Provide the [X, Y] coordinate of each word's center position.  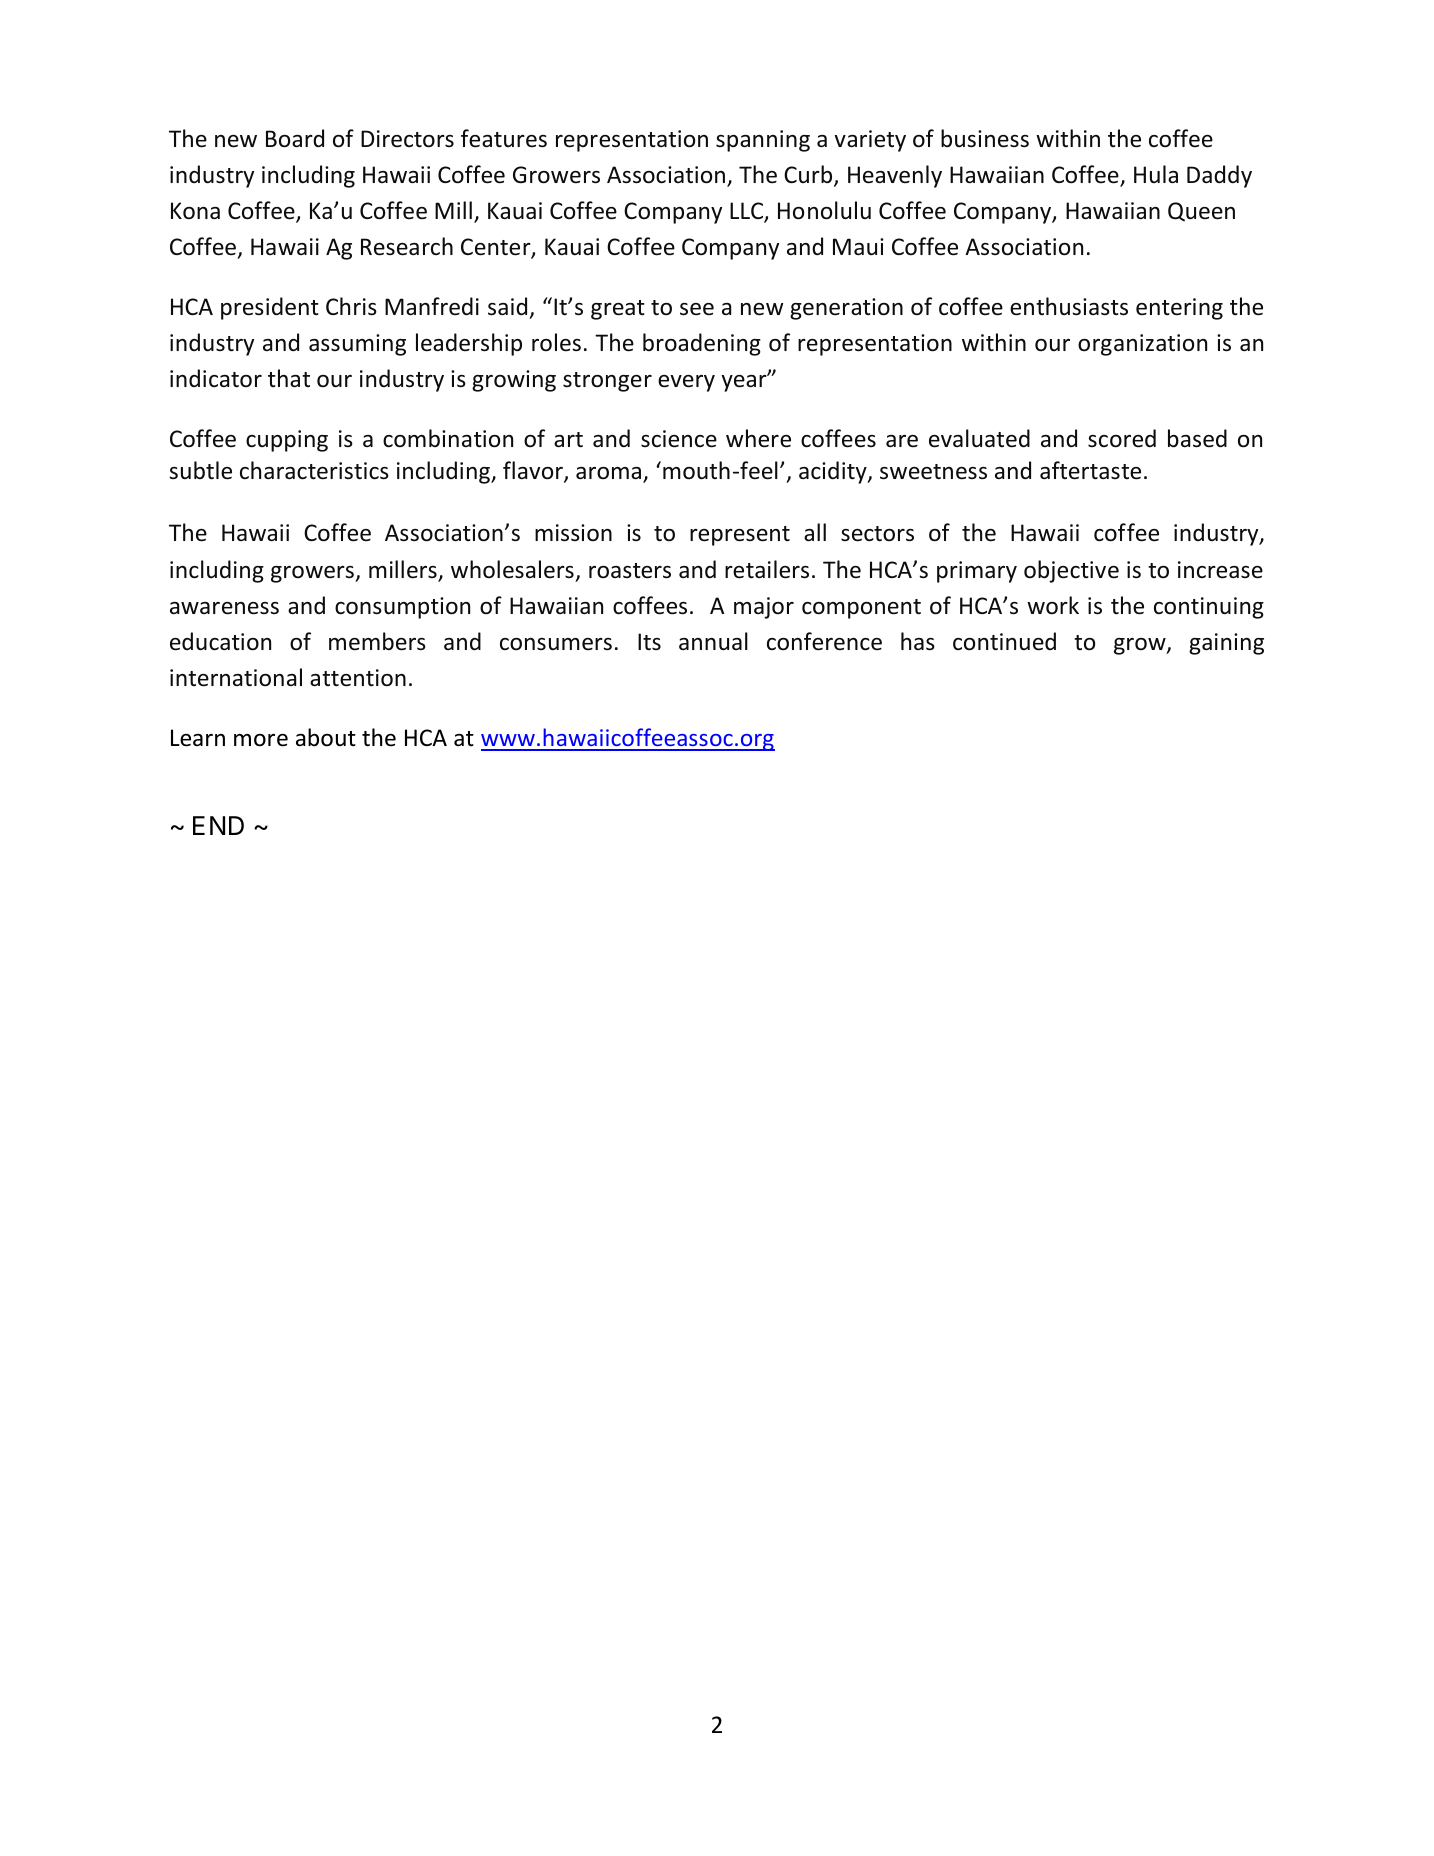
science [679, 439]
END [218, 825]
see [697, 309]
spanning [763, 141]
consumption [402, 608]
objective [1071, 571]
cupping [287, 441]
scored [1122, 438]
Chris [351, 306]
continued [1004, 641]
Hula [1156, 174]
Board [295, 138]
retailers [767, 569]
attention [358, 678]
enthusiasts [1069, 306]
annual [713, 641]
